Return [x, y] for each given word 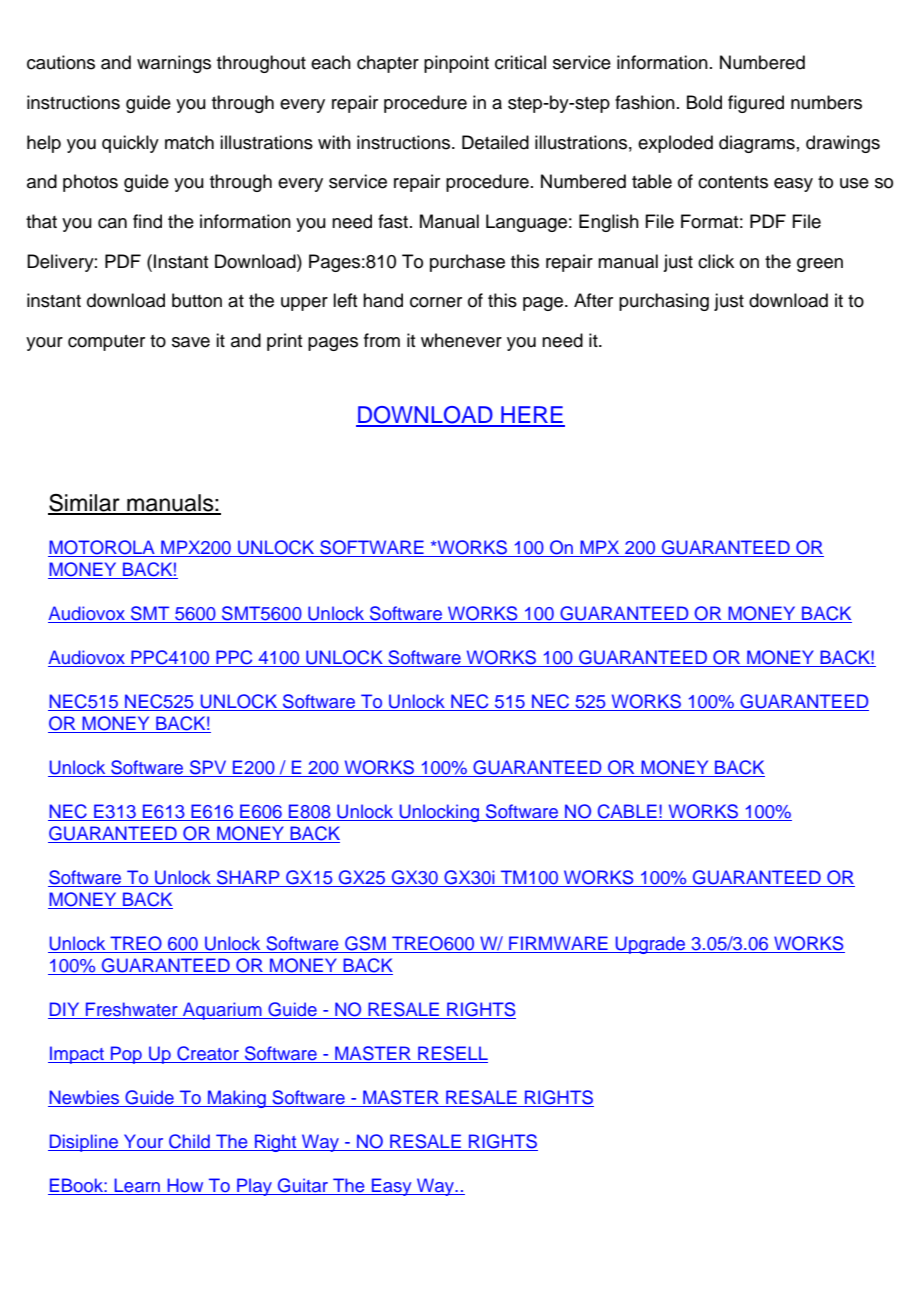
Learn [138, 1186]
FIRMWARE [558, 944]
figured [756, 104]
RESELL [452, 1054]
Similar [85, 504]
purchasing [664, 302]
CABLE [627, 812]
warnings [174, 64]
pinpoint [456, 64]
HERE [532, 416]
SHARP [248, 878]
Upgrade [651, 945]
